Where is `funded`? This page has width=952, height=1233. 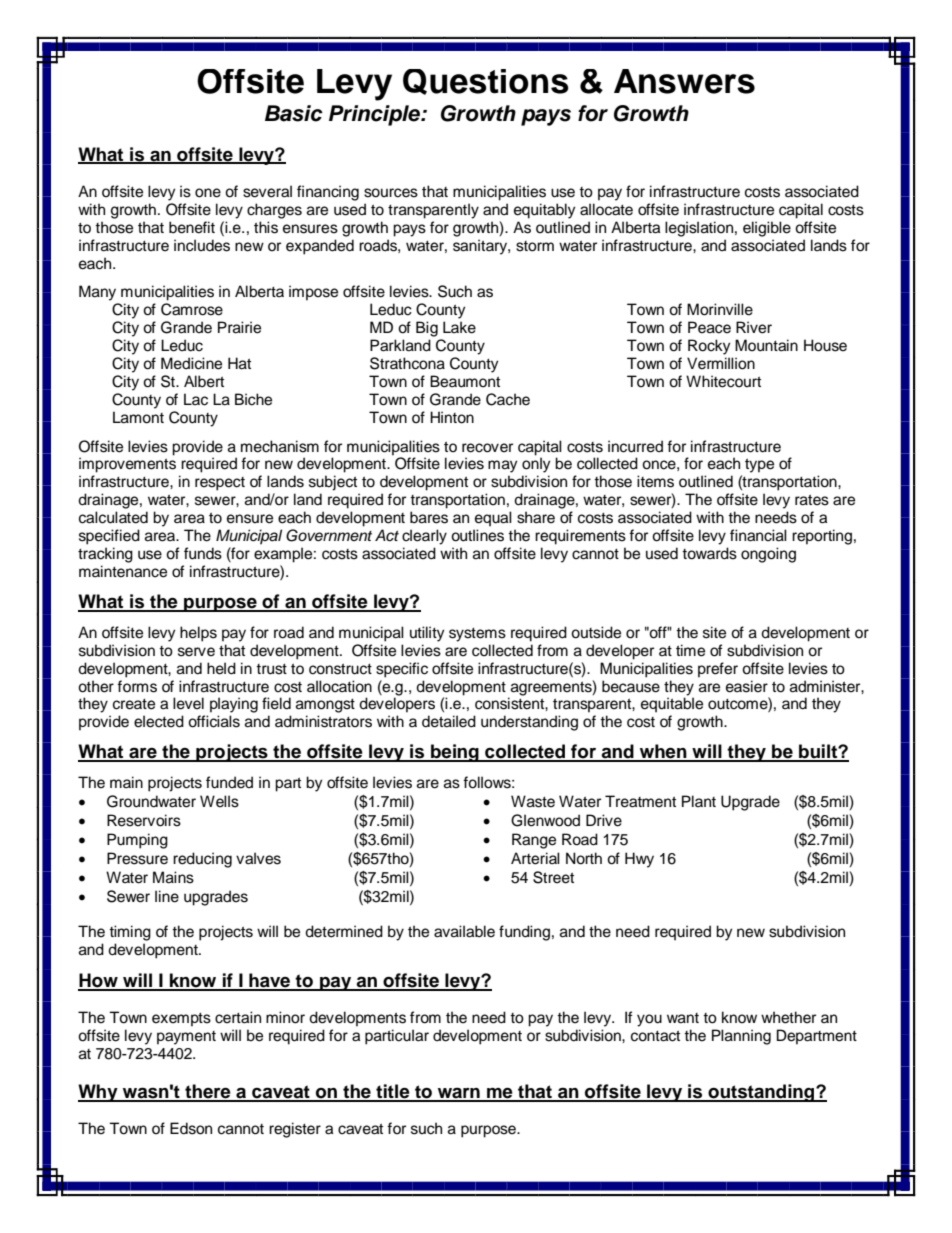 funded is located at coordinates (229, 782).
